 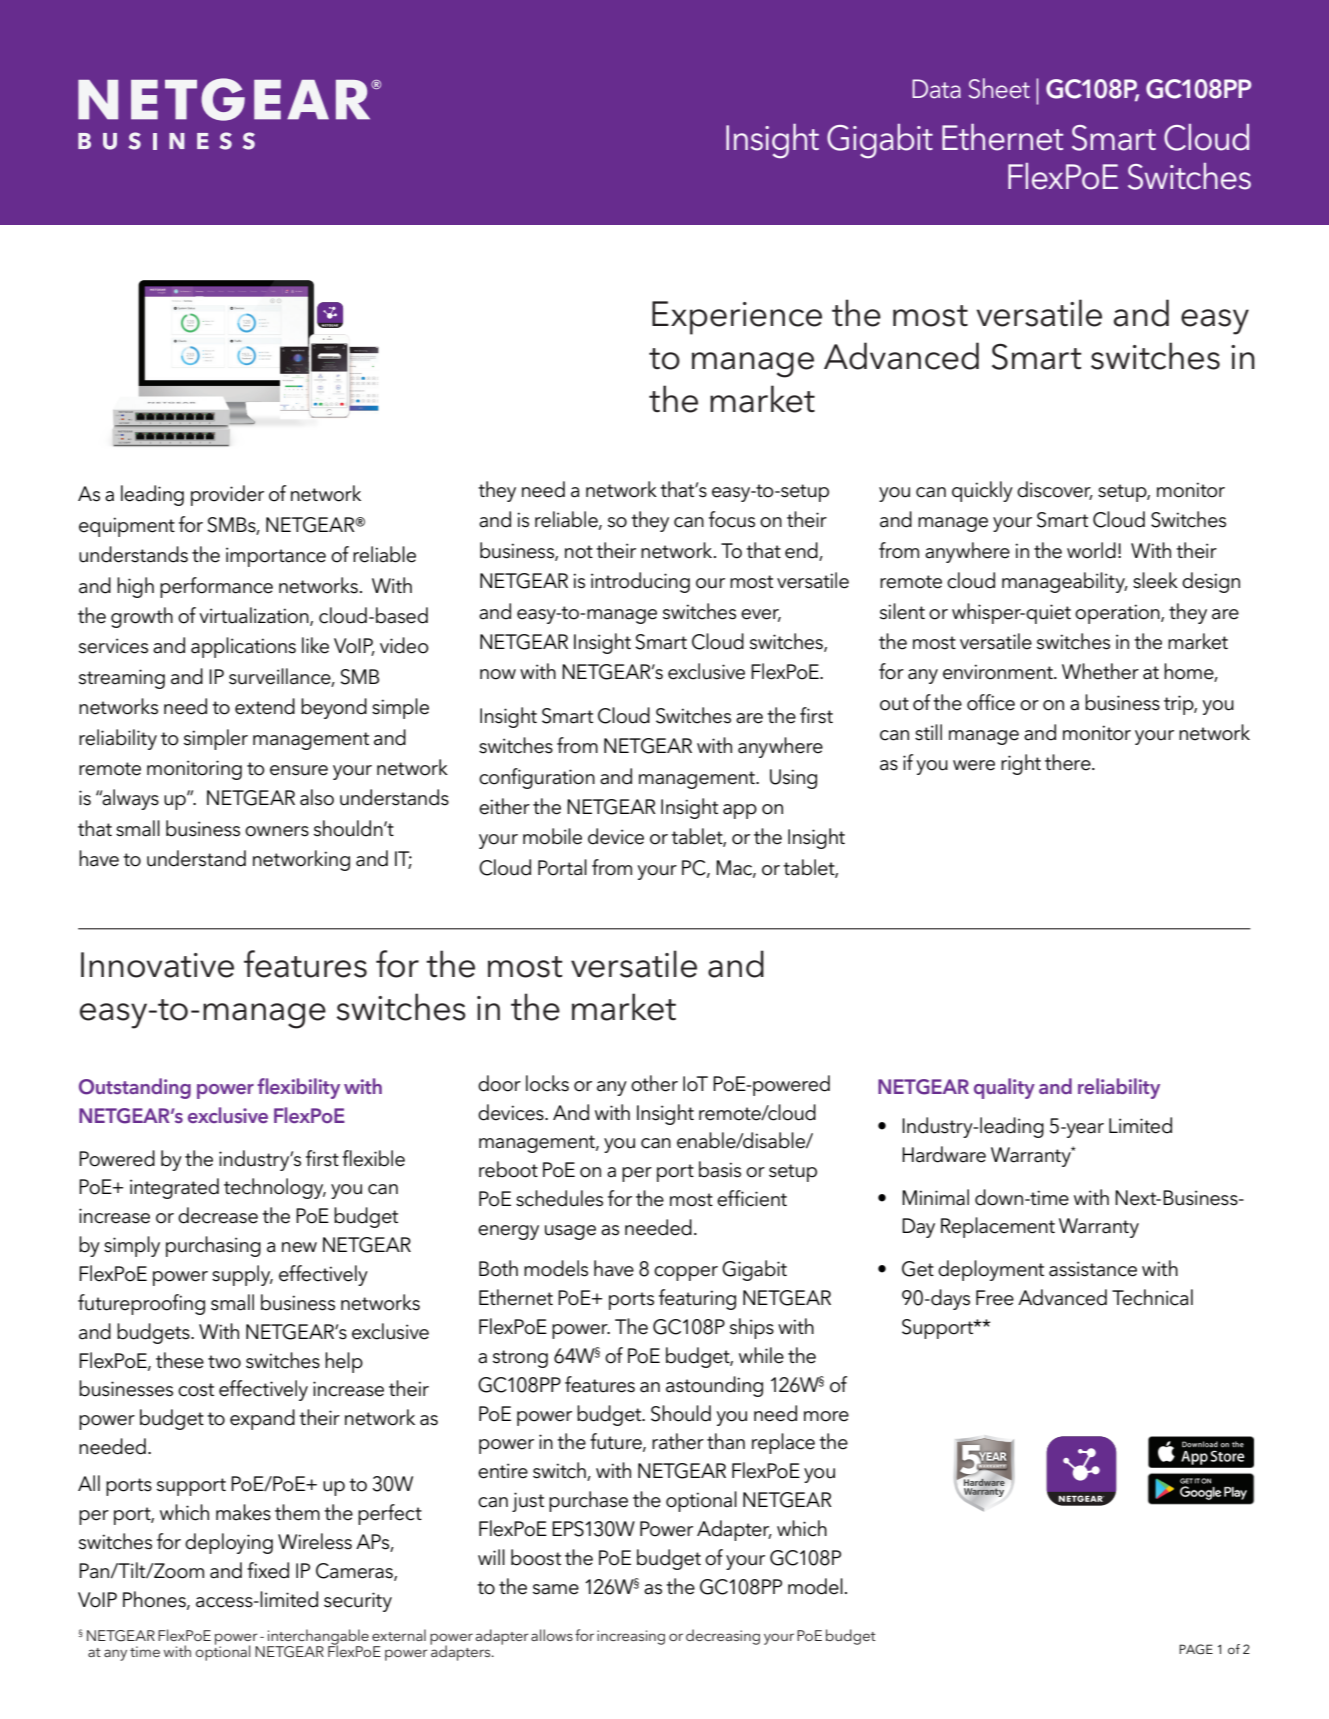 What do you see at coordinates (1069, 762) in the image?
I see `there` at bounding box center [1069, 762].
